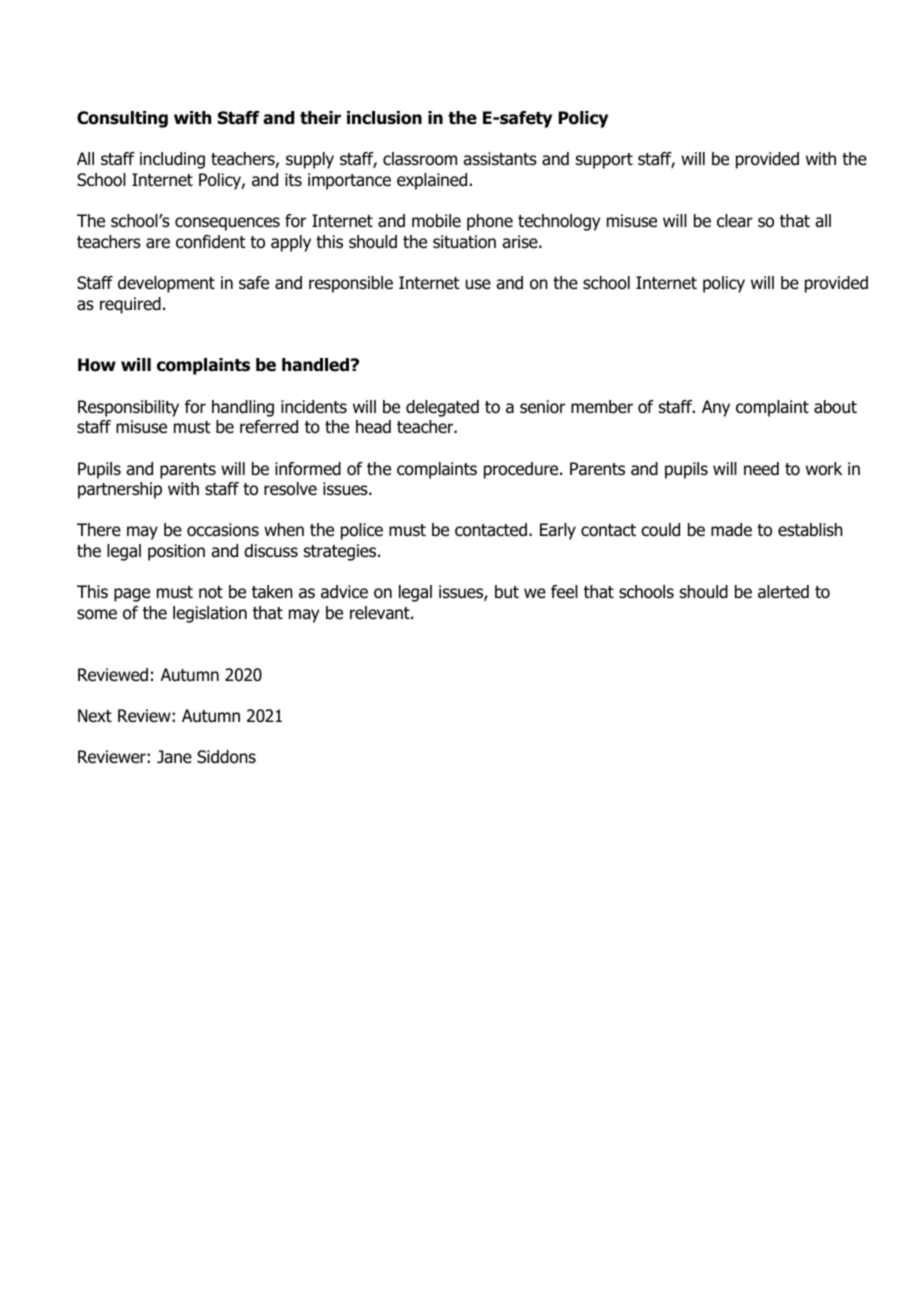  What do you see at coordinates (464, 242) in the document?
I see `situation` at bounding box center [464, 242].
